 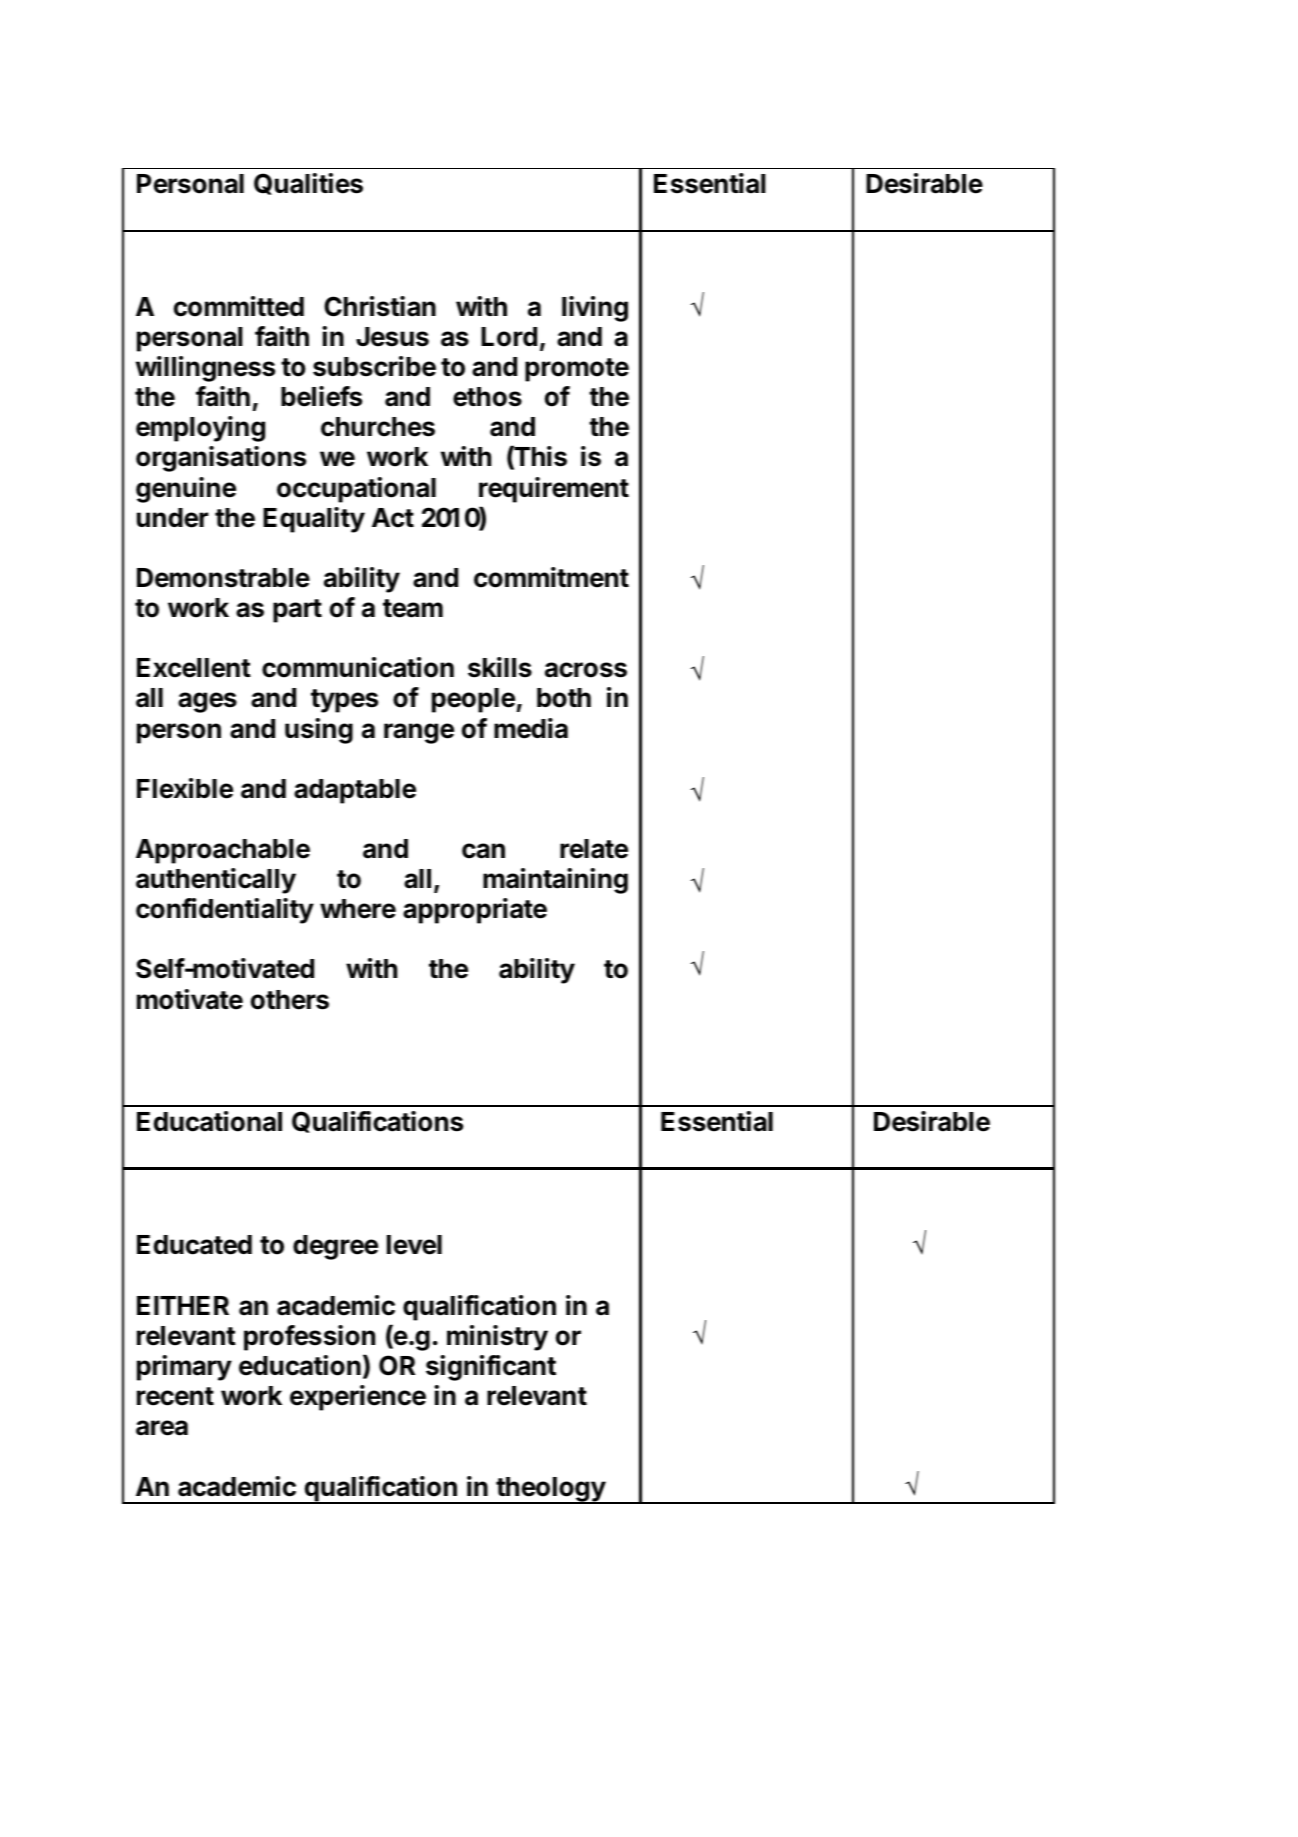 What do you see at coordinates (355, 791) in the screenshot?
I see `adaptable` at bounding box center [355, 791].
